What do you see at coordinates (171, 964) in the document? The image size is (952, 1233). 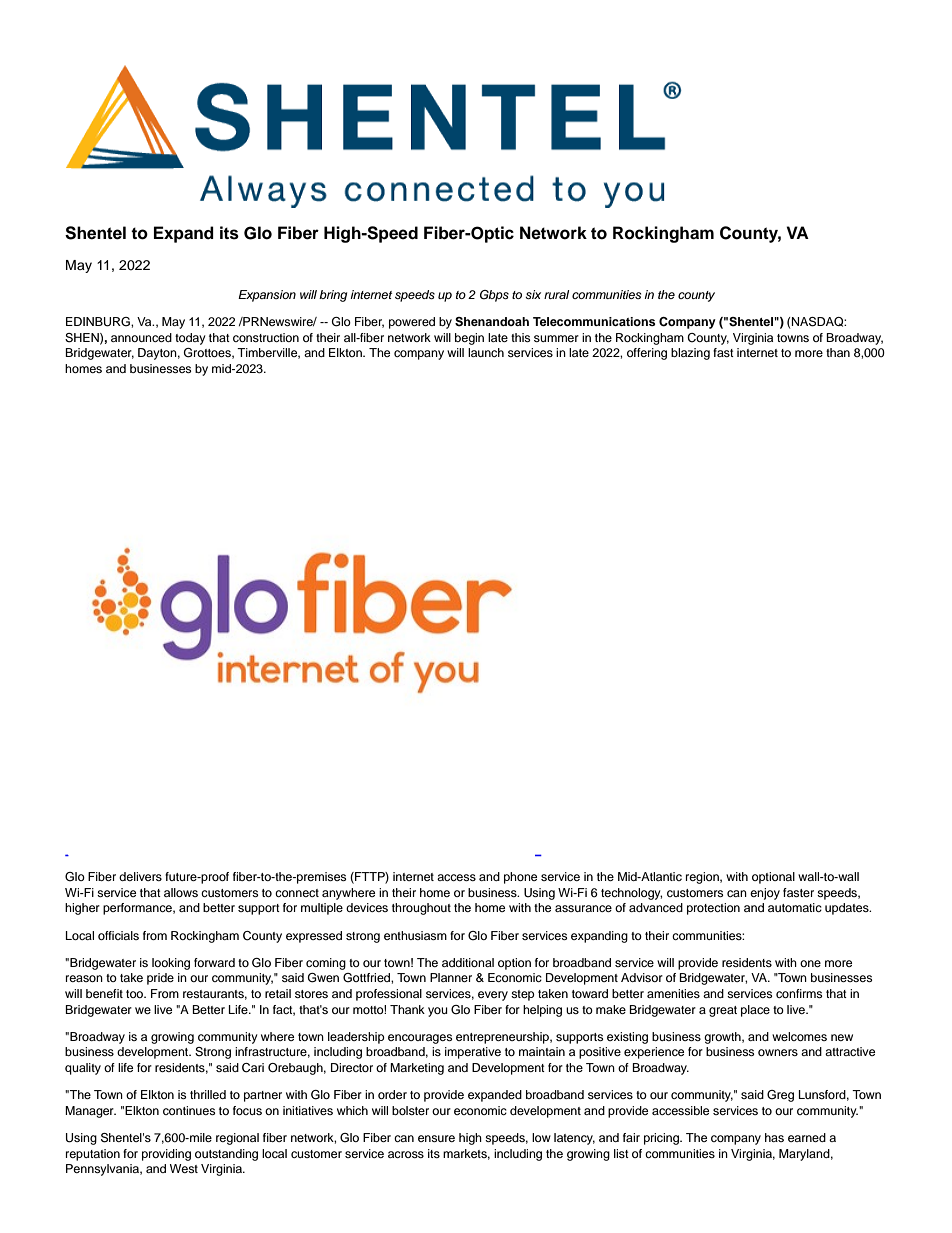 I see `looking` at bounding box center [171, 964].
